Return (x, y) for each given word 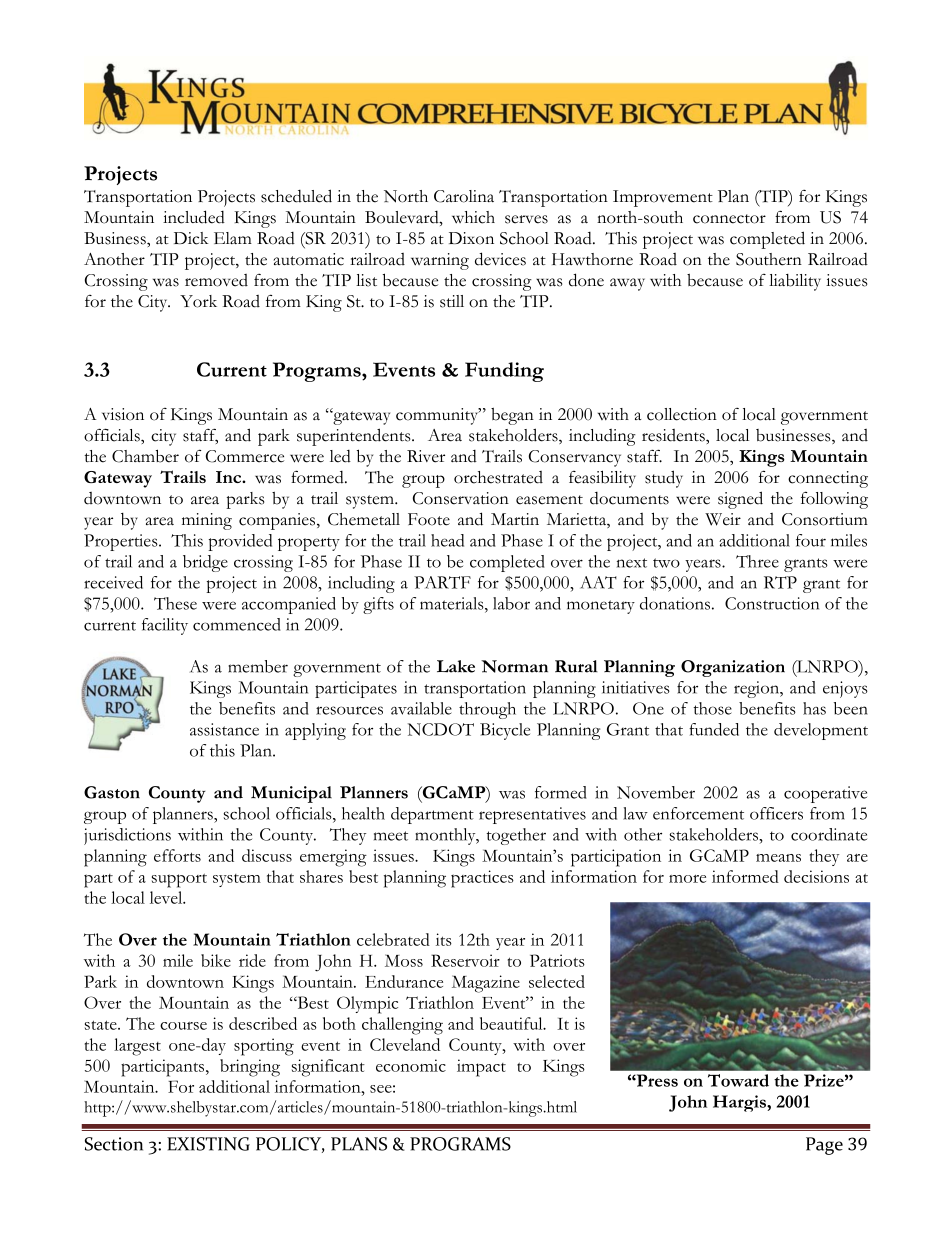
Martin (515, 519)
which (473, 217)
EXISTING (208, 1144)
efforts (177, 855)
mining (207, 521)
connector (729, 219)
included (194, 217)
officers (776, 813)
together (516, 836)
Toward (738, 1080)
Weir (723, 519)
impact (481, 1068)
